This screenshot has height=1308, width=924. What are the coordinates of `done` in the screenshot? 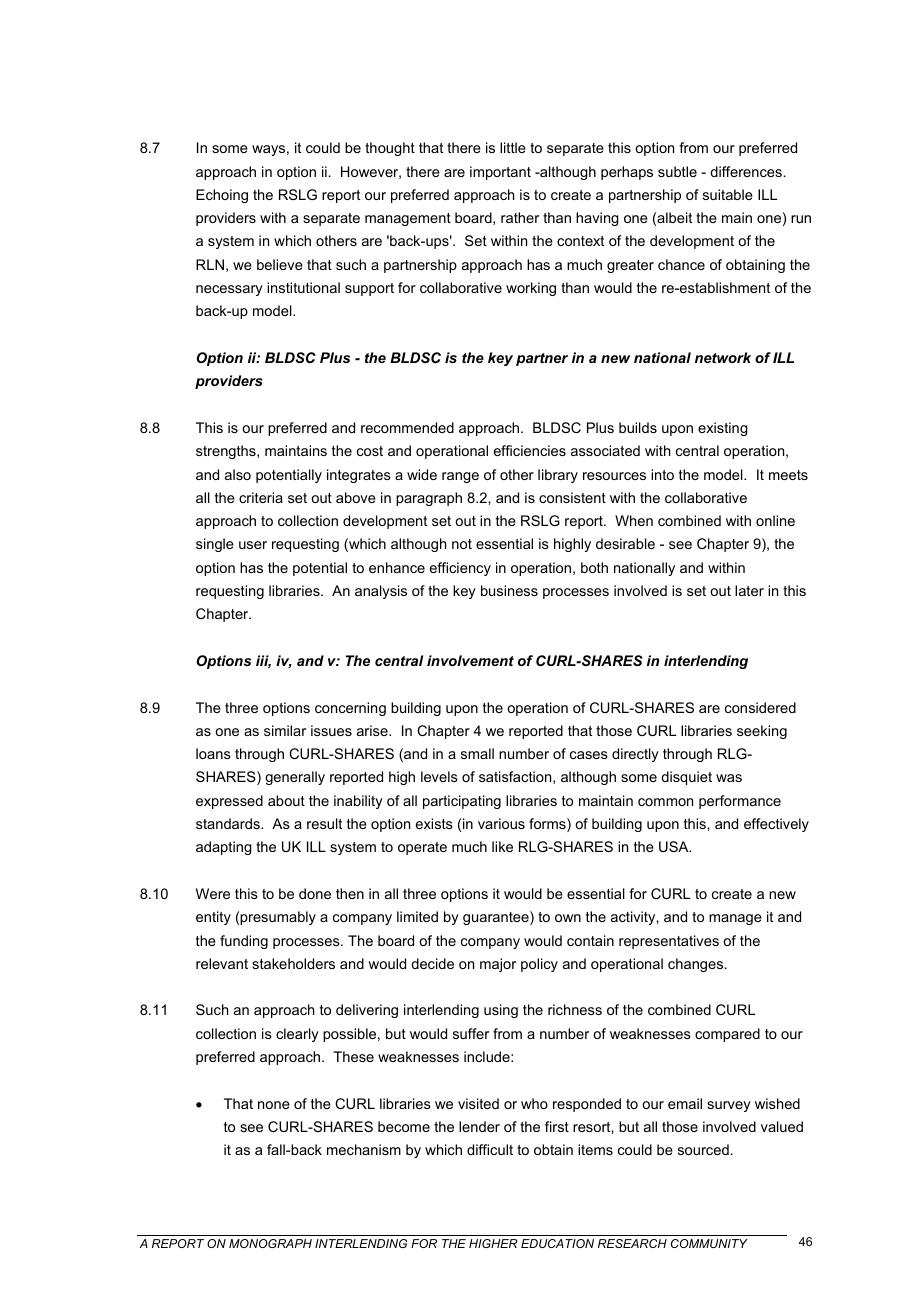 It's located at (315, 893).
